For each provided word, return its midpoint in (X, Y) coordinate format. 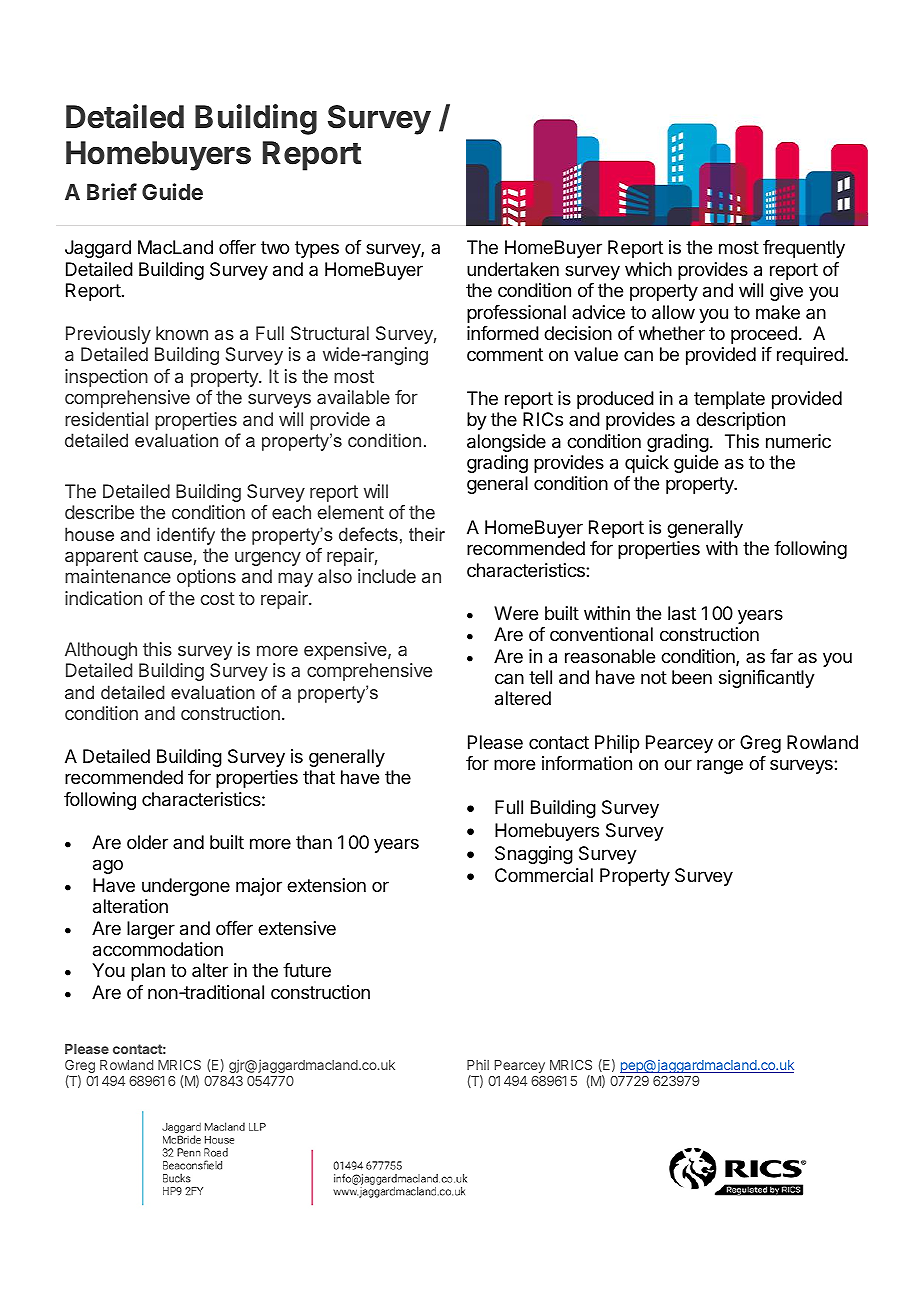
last (682, 613)
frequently (804, 249)
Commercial (544, 875)
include (387, 576)
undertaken (513, 269)
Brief (112, 191)
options (206, 578)
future (307, 970)
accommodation (158, 949)
